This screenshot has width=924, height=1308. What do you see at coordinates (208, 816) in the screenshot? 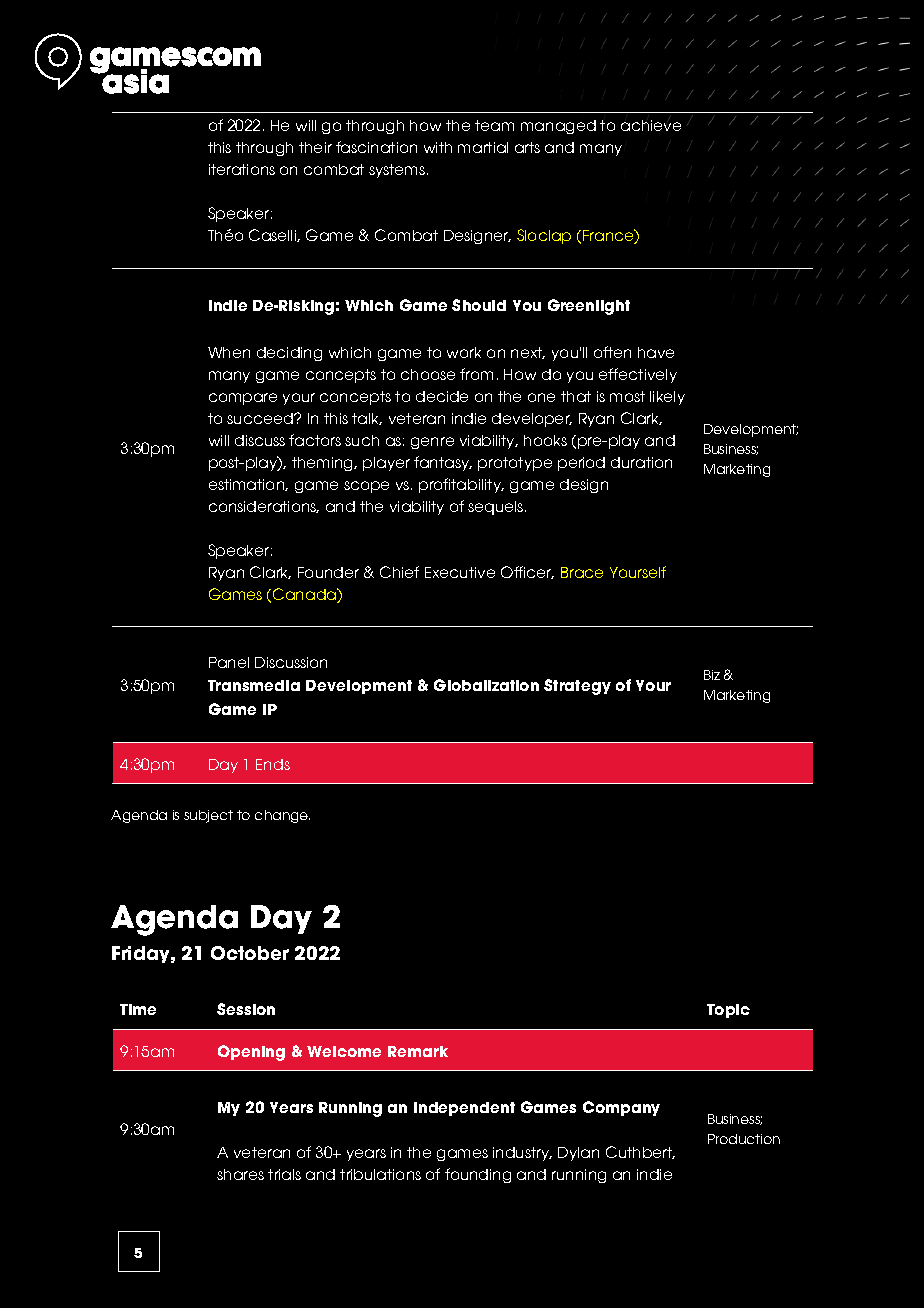
I see `subject` at bounding box center [208, 816].
